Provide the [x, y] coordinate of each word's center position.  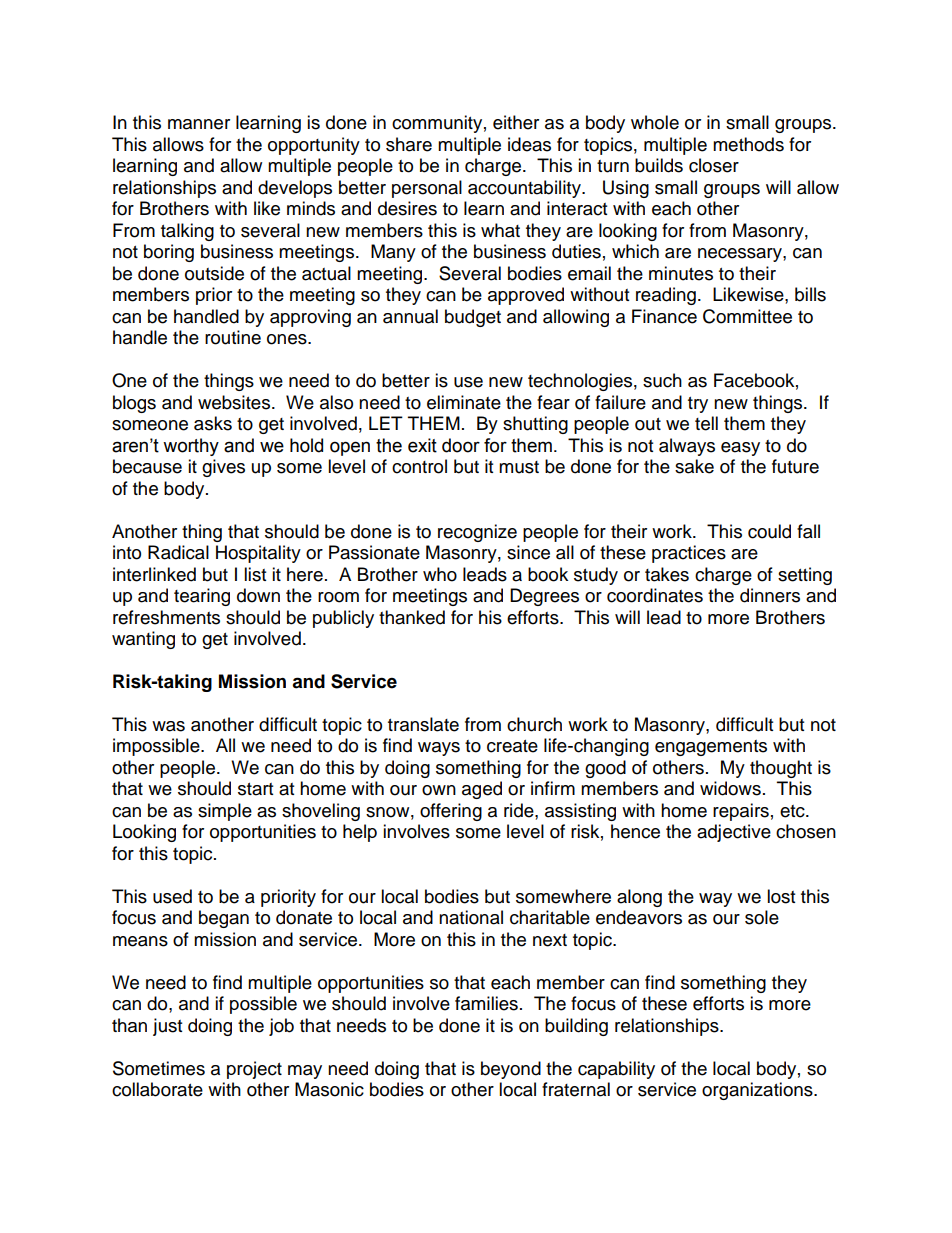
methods [748, 144]
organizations [758, 1091]
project [254, 1070]
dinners [770, 595]
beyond [511, 1070]
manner [199, 124]
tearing [202, 597]
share [409, 144]
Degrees [544, 597]
